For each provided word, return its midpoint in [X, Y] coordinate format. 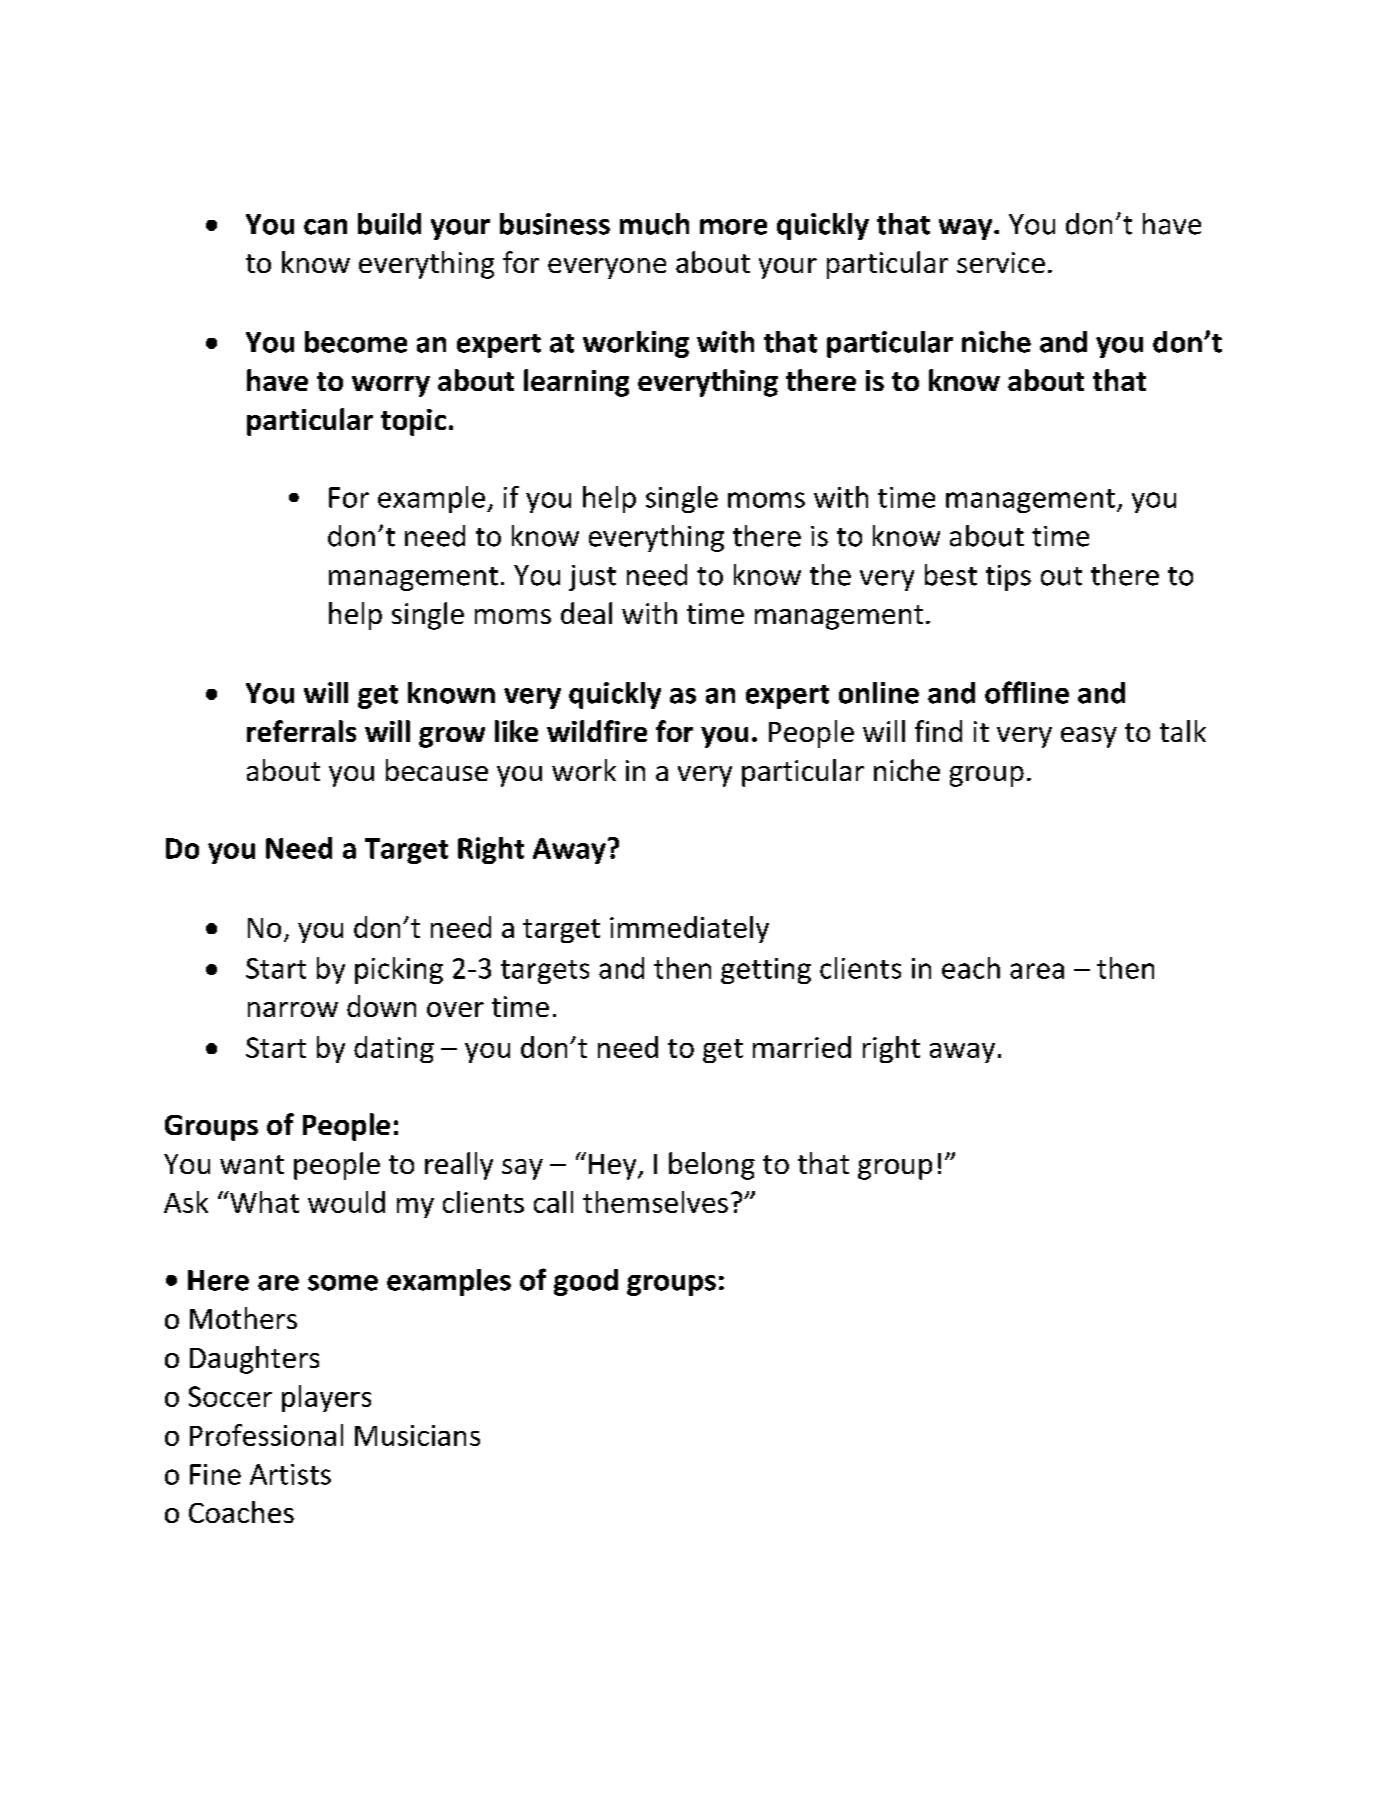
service [1001, 262]
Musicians [417, 1435]
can [325, 227]
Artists [290, 1474]
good [586, 1282]
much [654, 224]
